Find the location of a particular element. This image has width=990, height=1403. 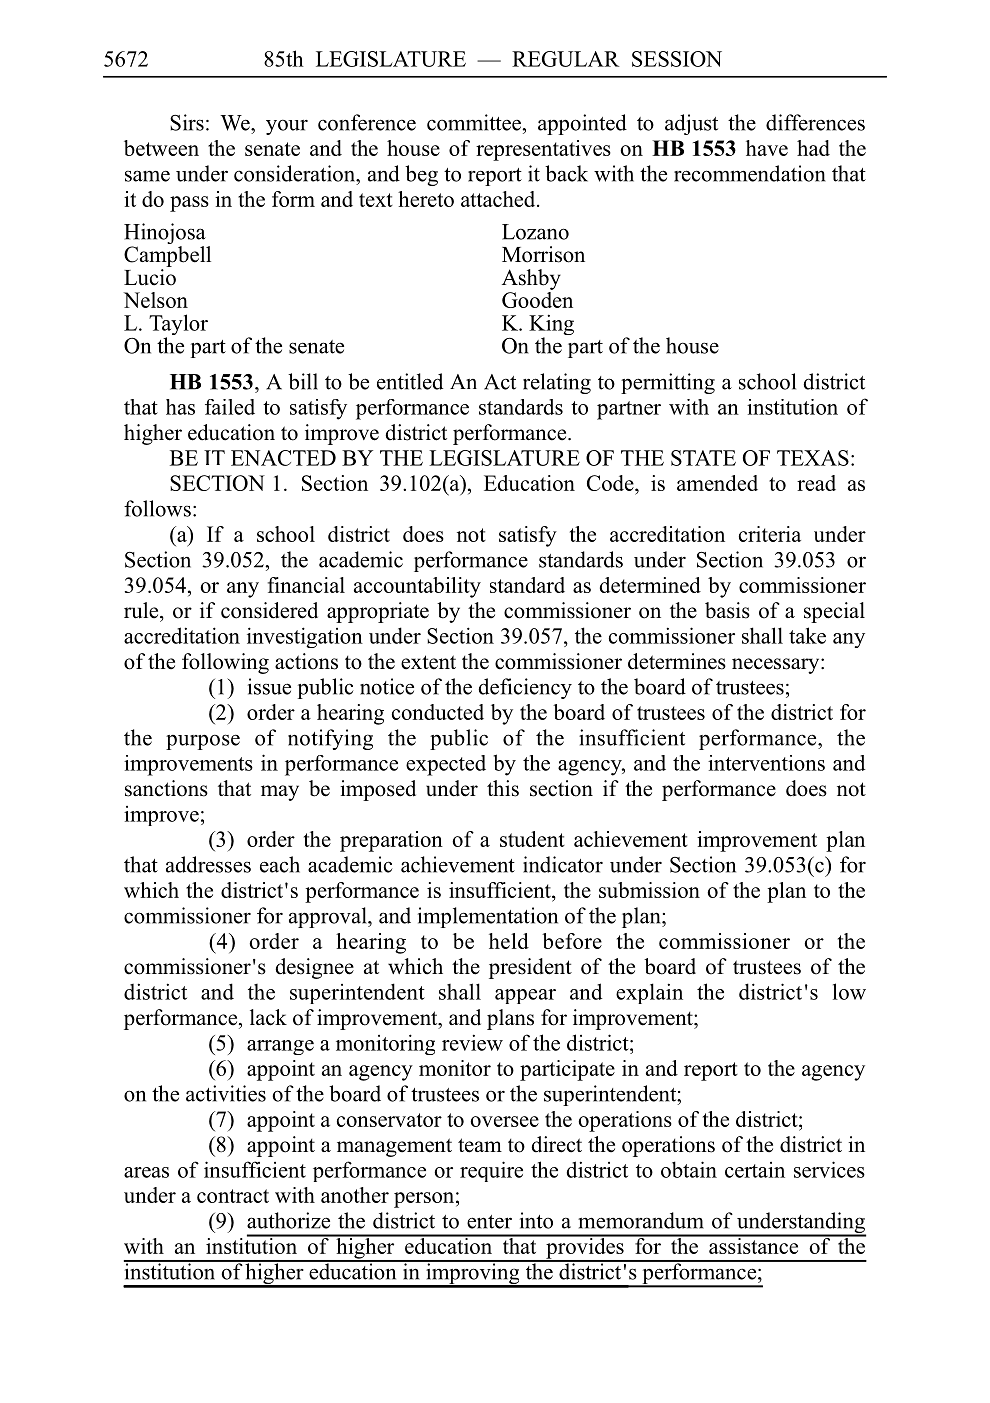

committee is located at coordinates (475, 122).
